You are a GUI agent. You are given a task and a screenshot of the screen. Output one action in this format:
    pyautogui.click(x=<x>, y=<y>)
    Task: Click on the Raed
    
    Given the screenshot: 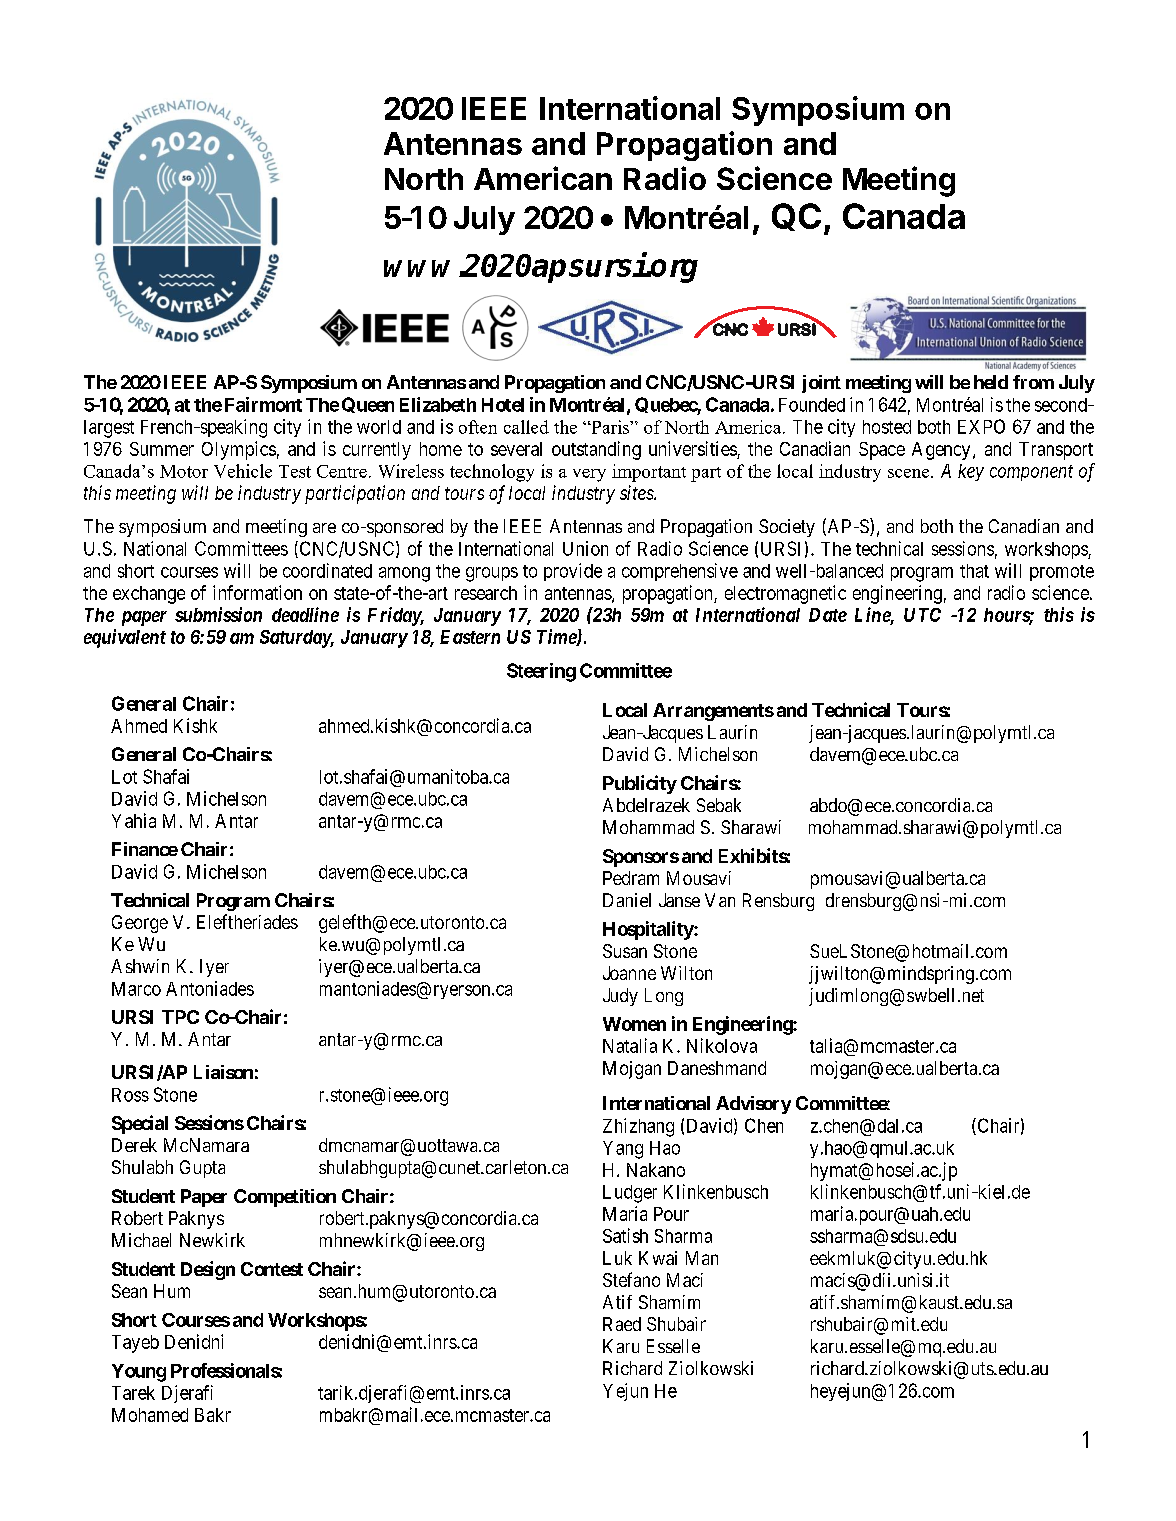 What is the action you would take?
    pyautogui.click(x=622, y=1324)
